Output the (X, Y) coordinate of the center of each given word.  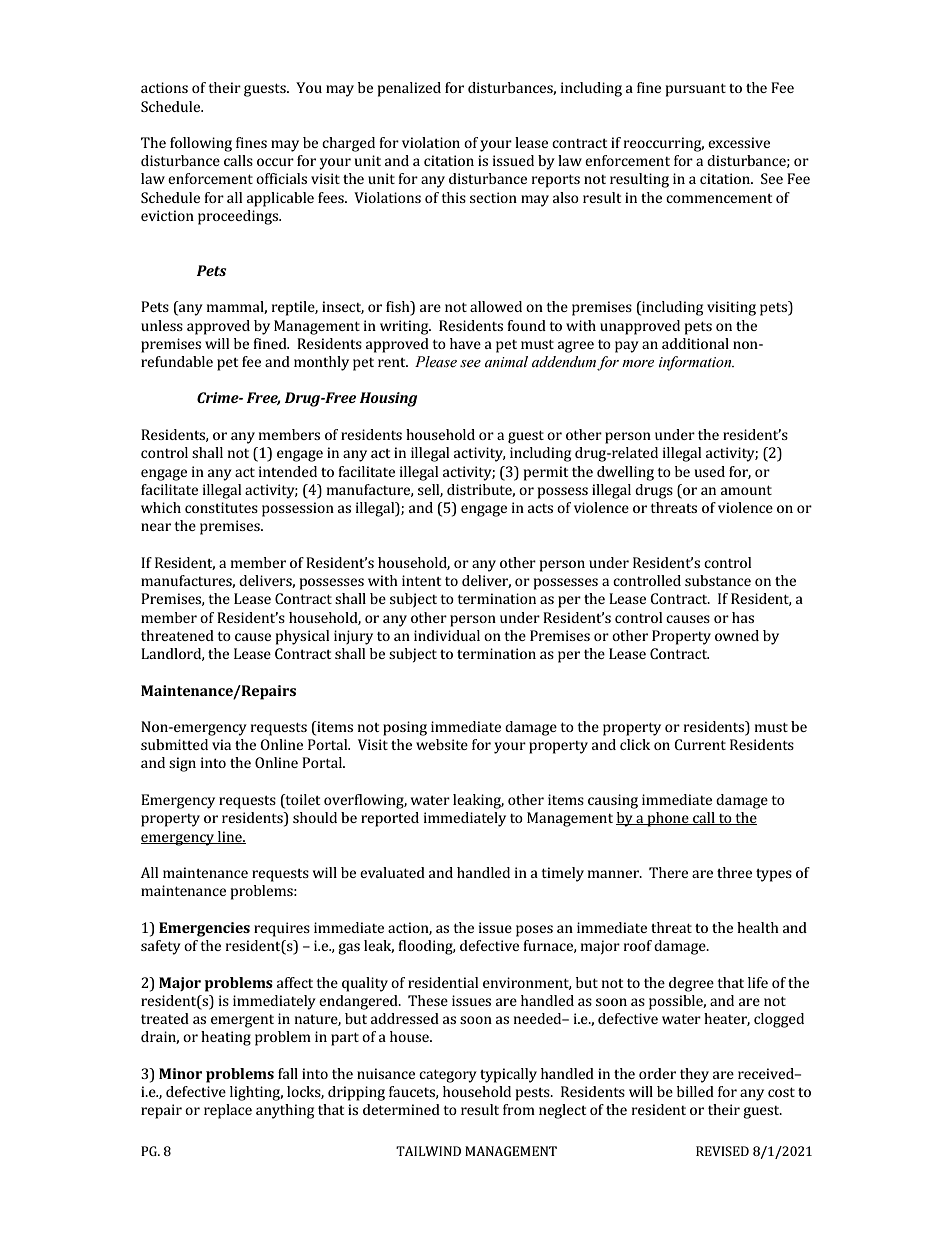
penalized (409, 89)
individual (447, 635)
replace (228, 1111)
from (519, 1109)
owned (737, 635)
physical (302, 637)
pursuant (696, 90)
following (201, 144)
